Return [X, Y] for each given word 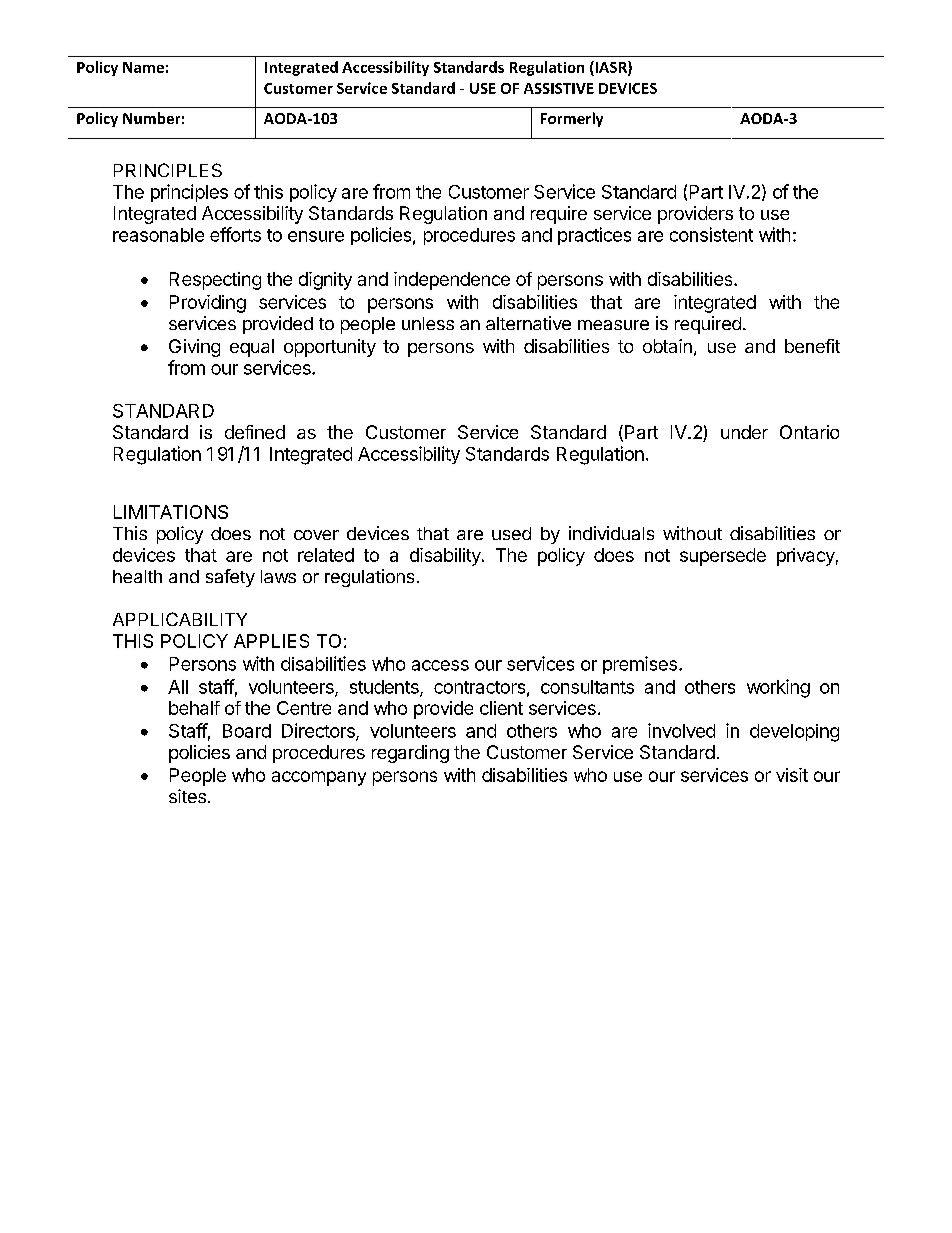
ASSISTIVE [559, 88]
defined [255, 432]
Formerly [572, 119]
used [511, 533]
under [744, 432]
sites [187, 796]
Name [143, 67]
